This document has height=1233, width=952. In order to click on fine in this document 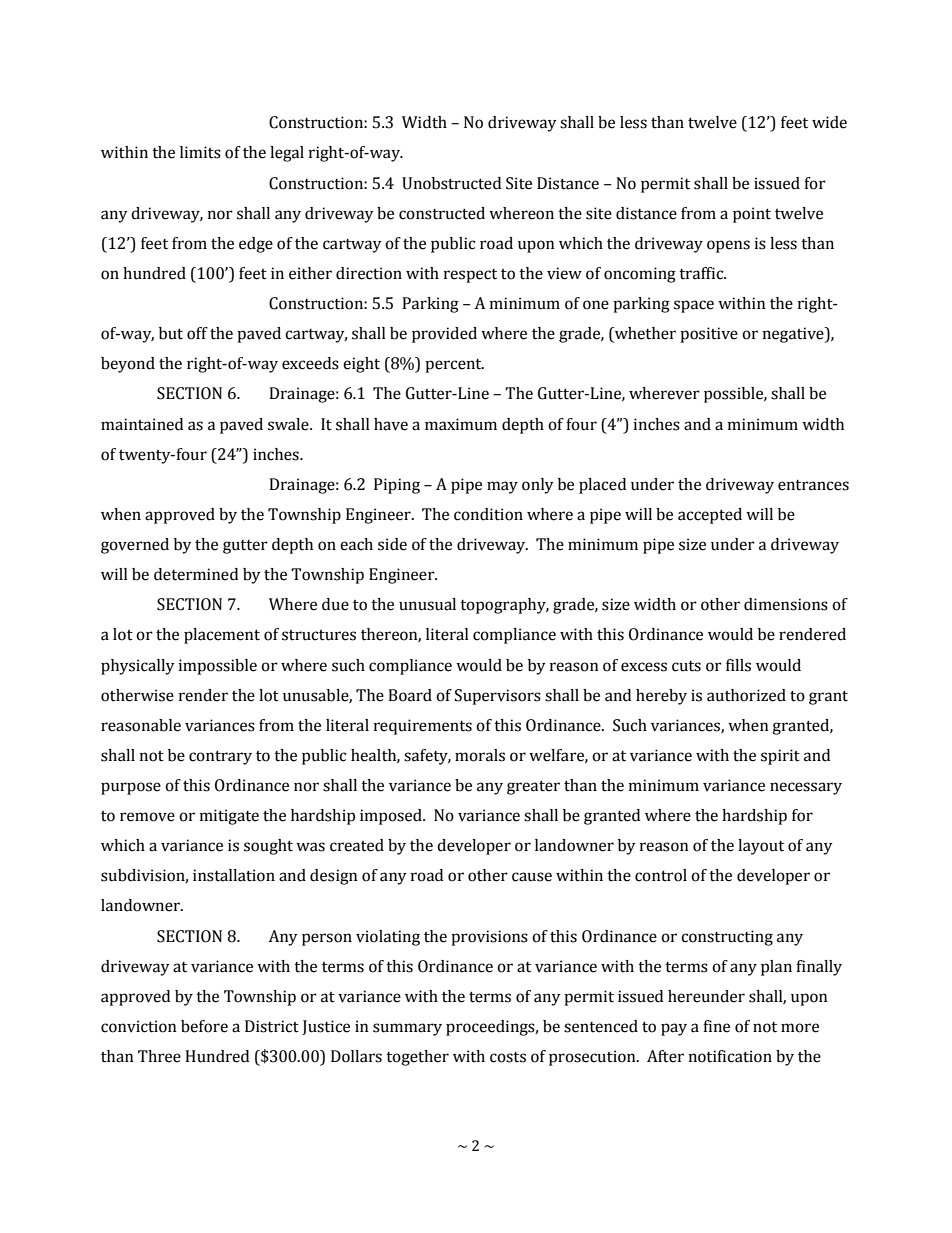, I will do `click(716, 1026)`.
